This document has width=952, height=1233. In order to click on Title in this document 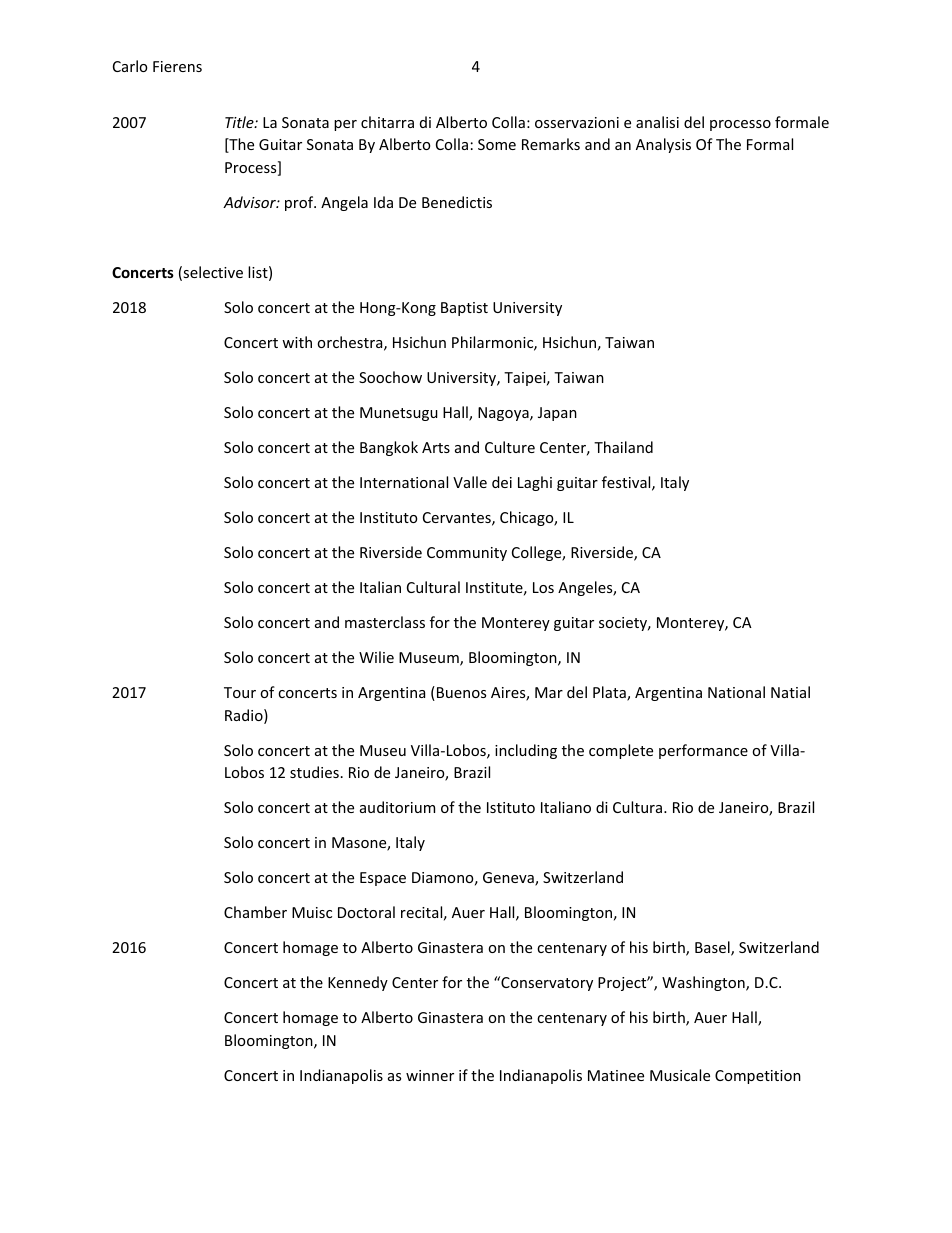, I will do `click(240, 122)`.
